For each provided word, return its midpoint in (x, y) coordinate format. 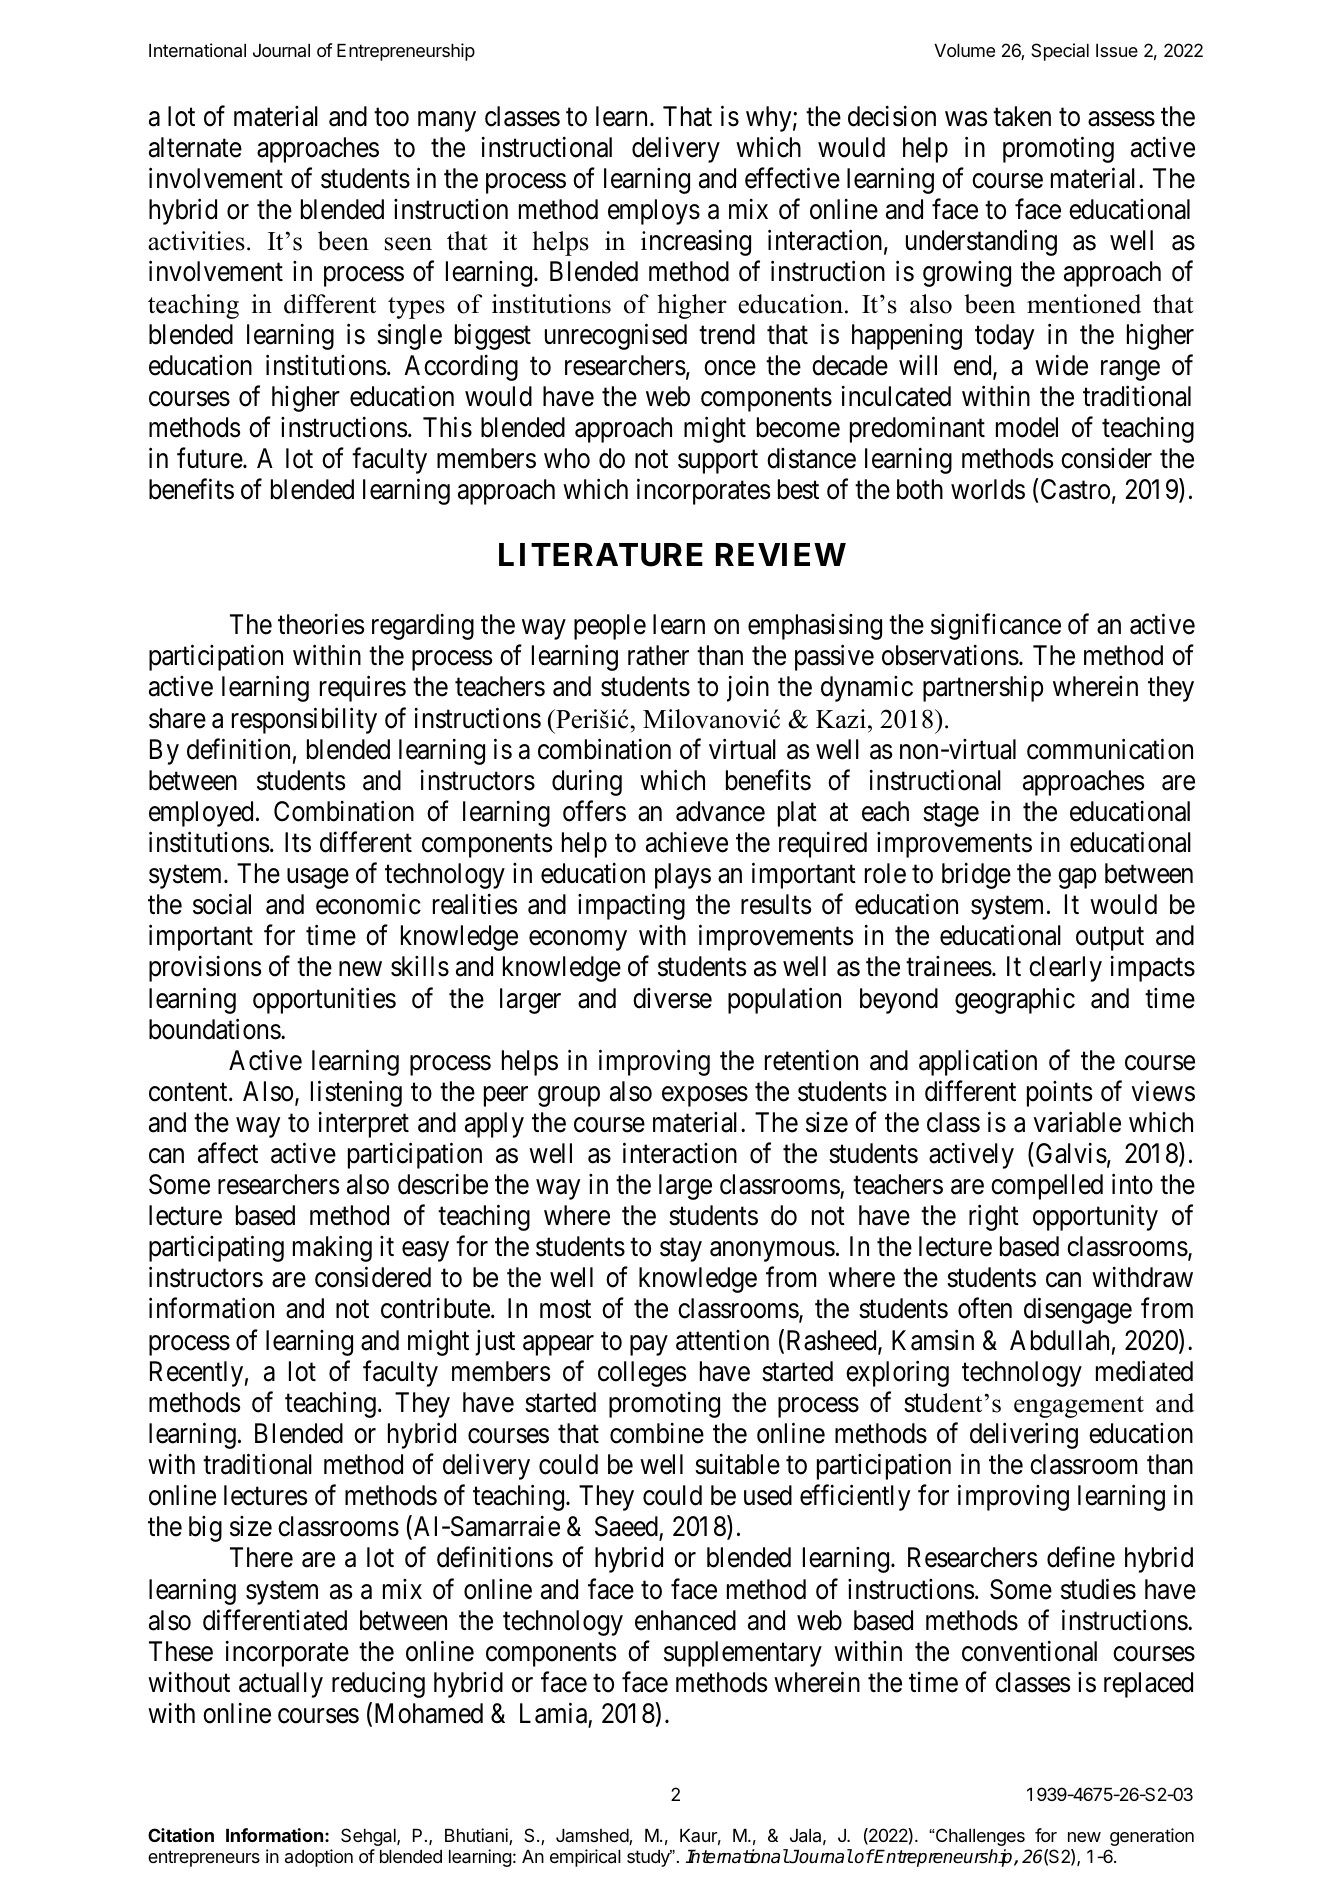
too (391, 117)
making (332, 1249)
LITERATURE (601, 555)
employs (654, 212)
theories (321, 624)
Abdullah (1059, 1340)
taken (1022, 116)
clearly (1065, 969)
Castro (1075, 489)
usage (318, 879)
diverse (672, 998)
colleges (642, 1374)
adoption (319, 1858)
